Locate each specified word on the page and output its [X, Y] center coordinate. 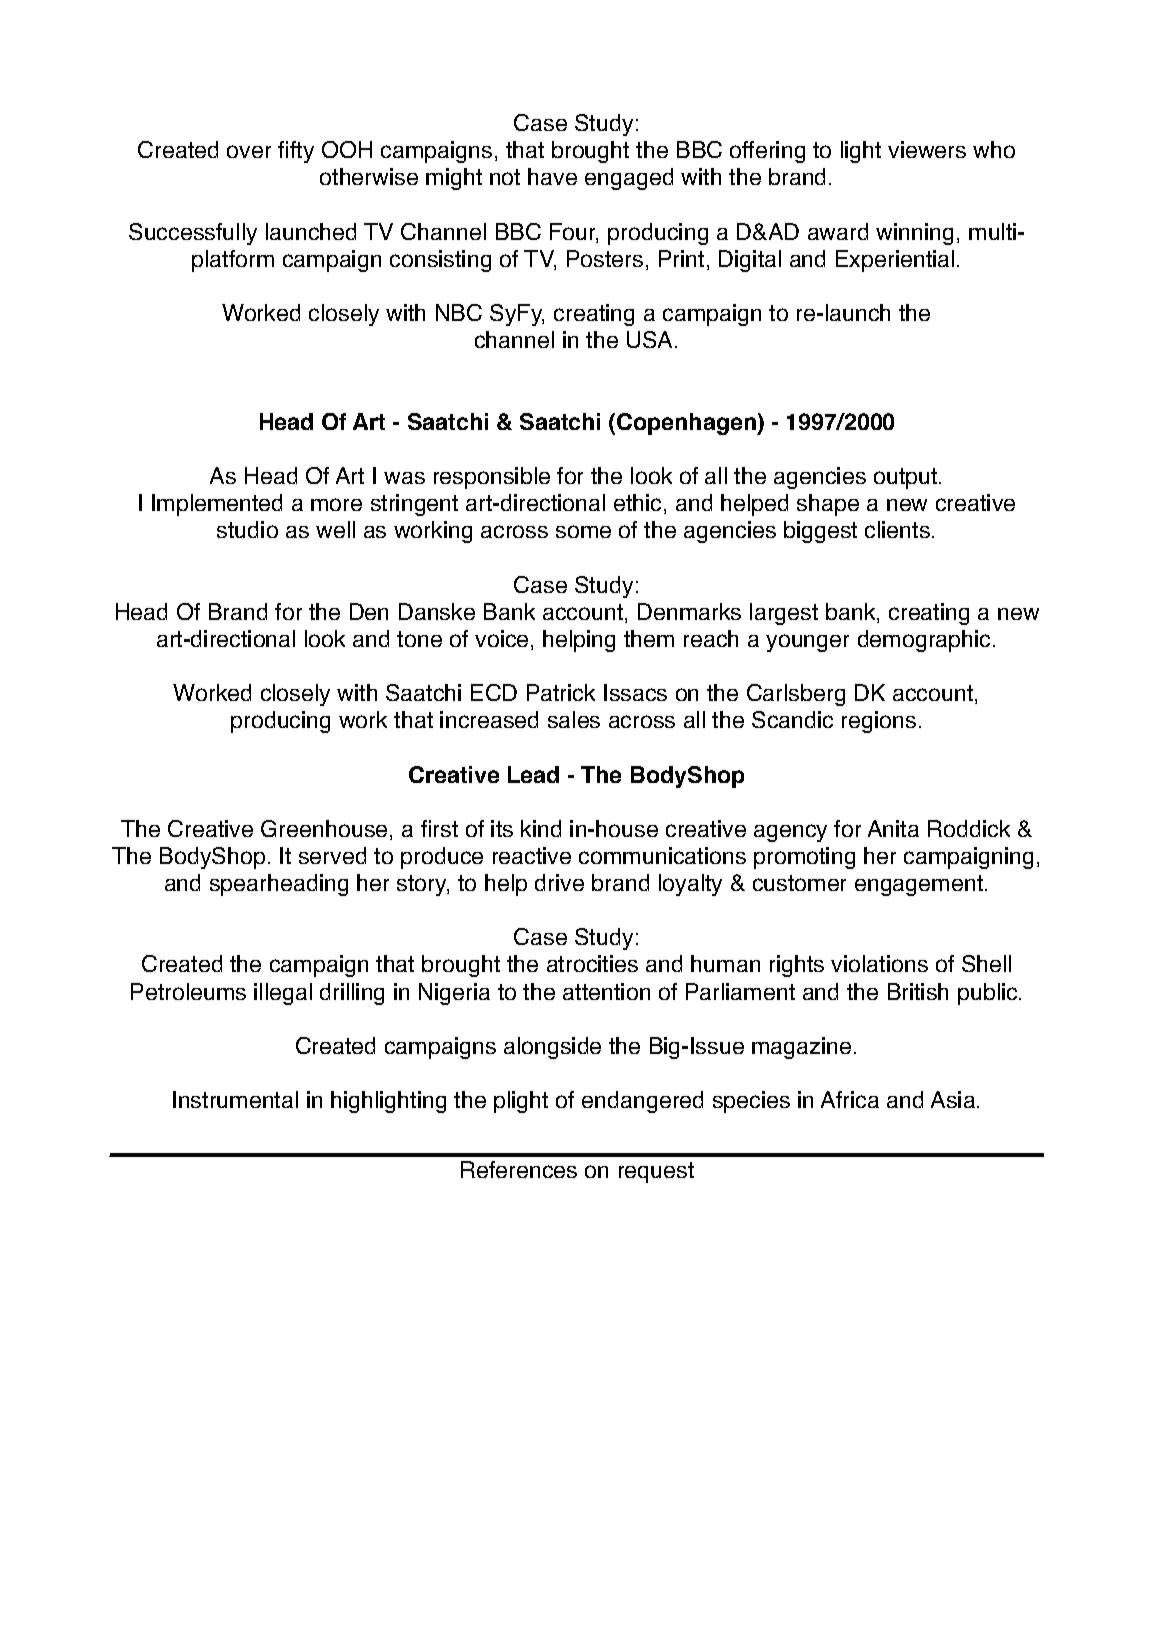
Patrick [561, 692]
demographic [924, 641]
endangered [642, 1102]
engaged [629, 179]
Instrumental [235, 1099]
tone [419, 639]
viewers [927, 149]
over [249, 151]
